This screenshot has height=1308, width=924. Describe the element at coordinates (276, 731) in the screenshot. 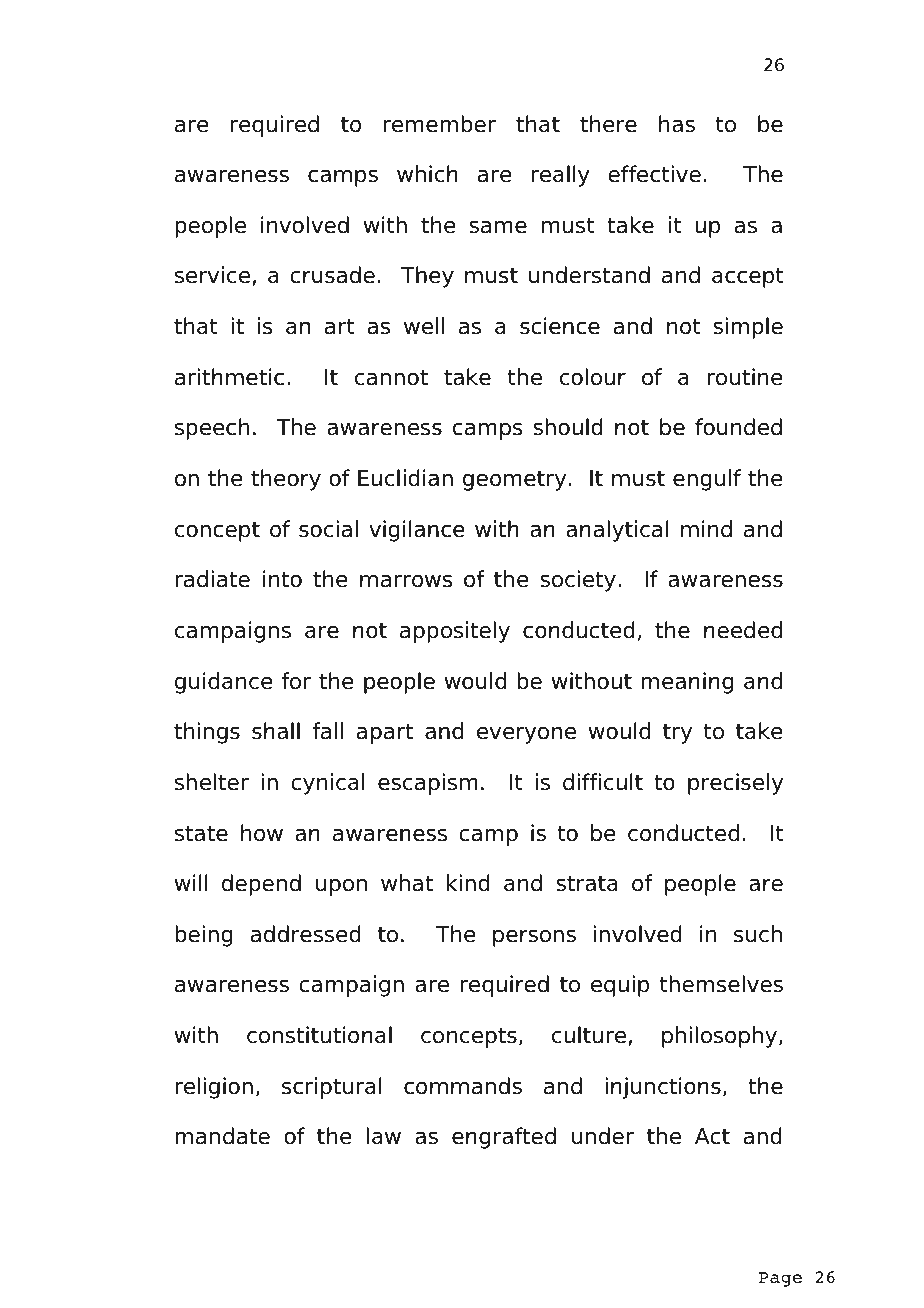

I see `shall` at that location.
